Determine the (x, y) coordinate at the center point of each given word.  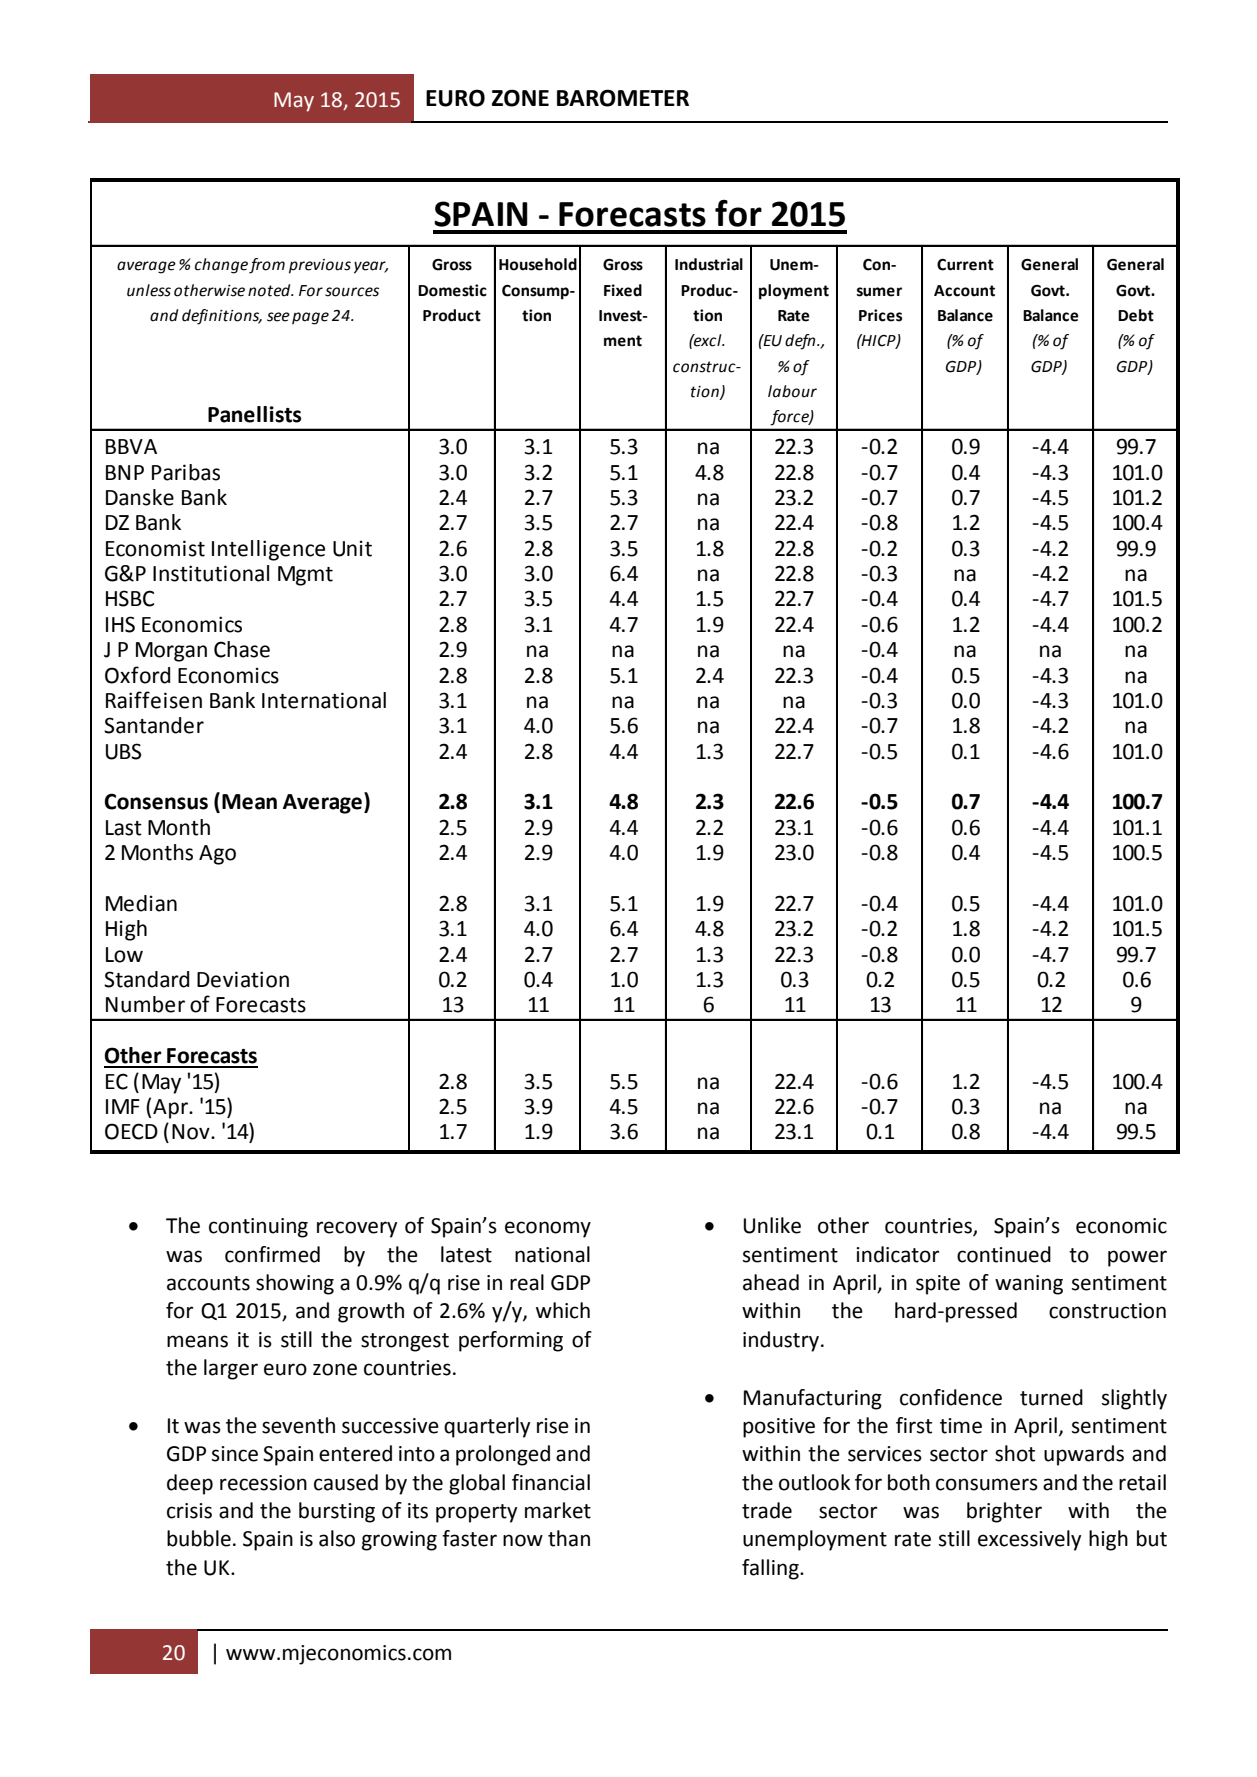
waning (1029, 1285)
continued (1004, 1254)
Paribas (186, 472)
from (267, 266)
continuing (258, 1228)
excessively (1029, 1540)
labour (792, 391)
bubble (199, 1538)
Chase (242, 649)
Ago (217, 855)
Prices (880, 315)
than (569, 1538)
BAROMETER (623, 98)
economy (548, 1229)
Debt (1136, 315)
